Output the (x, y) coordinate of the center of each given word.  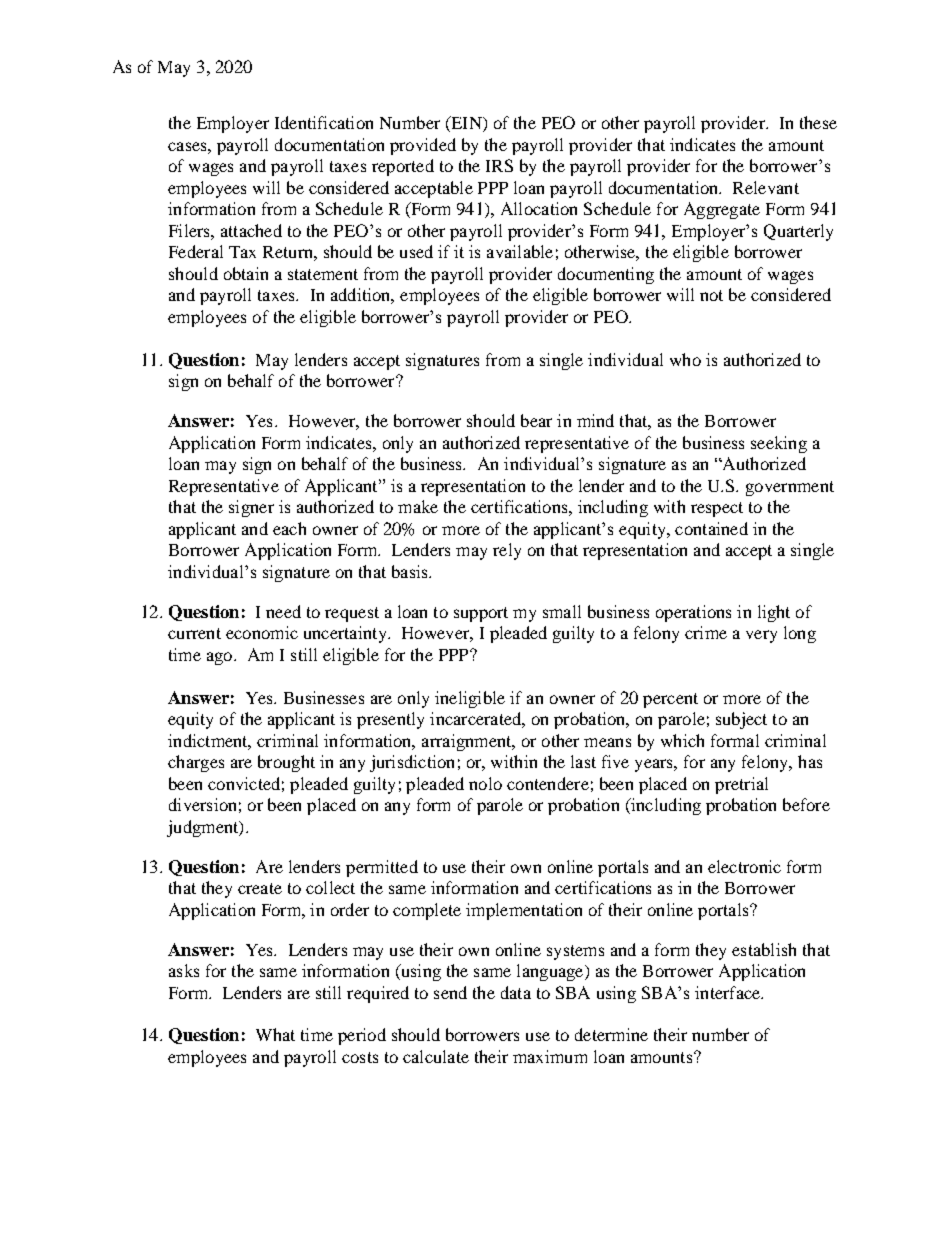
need (283, 611)
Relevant (766, 187)
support (481, 614)
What (275, 1034)
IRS (499, 165)
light (774, 613)
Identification (324, 122)
